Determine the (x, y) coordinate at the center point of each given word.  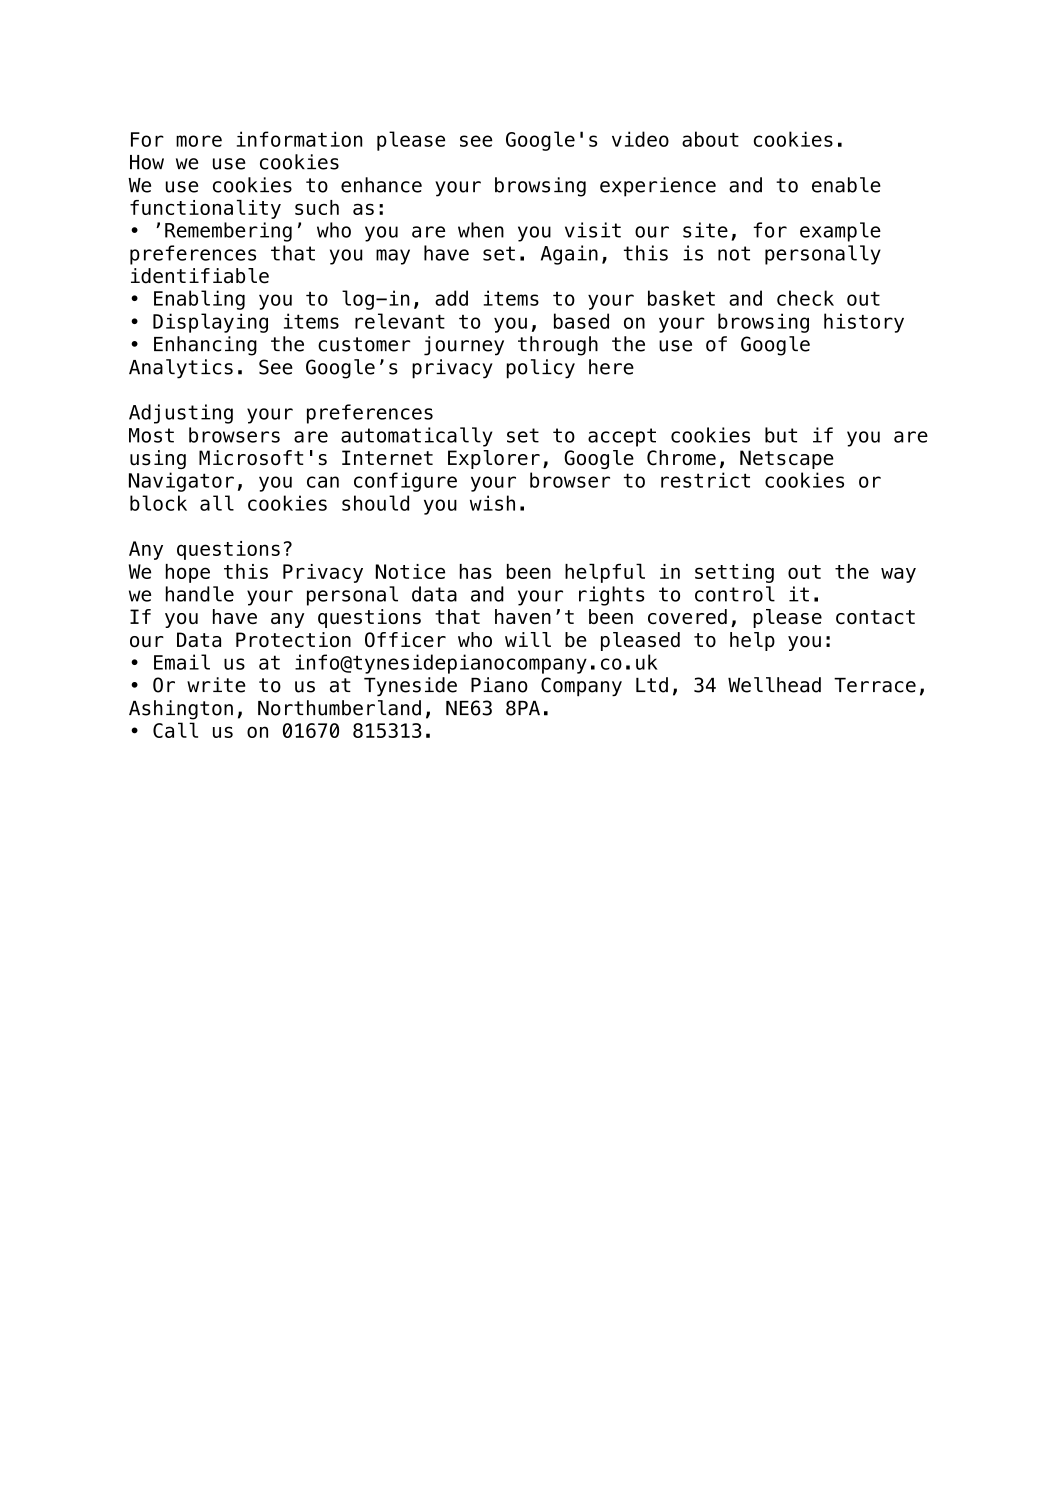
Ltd (652, 685)
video (640, 139)
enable (846, 185)
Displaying (210, 323)
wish (492, 503)
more (199, 141)
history (864, 323)
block (158, 503)
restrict (705, 480)
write (216, 685)
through (558, 346)
